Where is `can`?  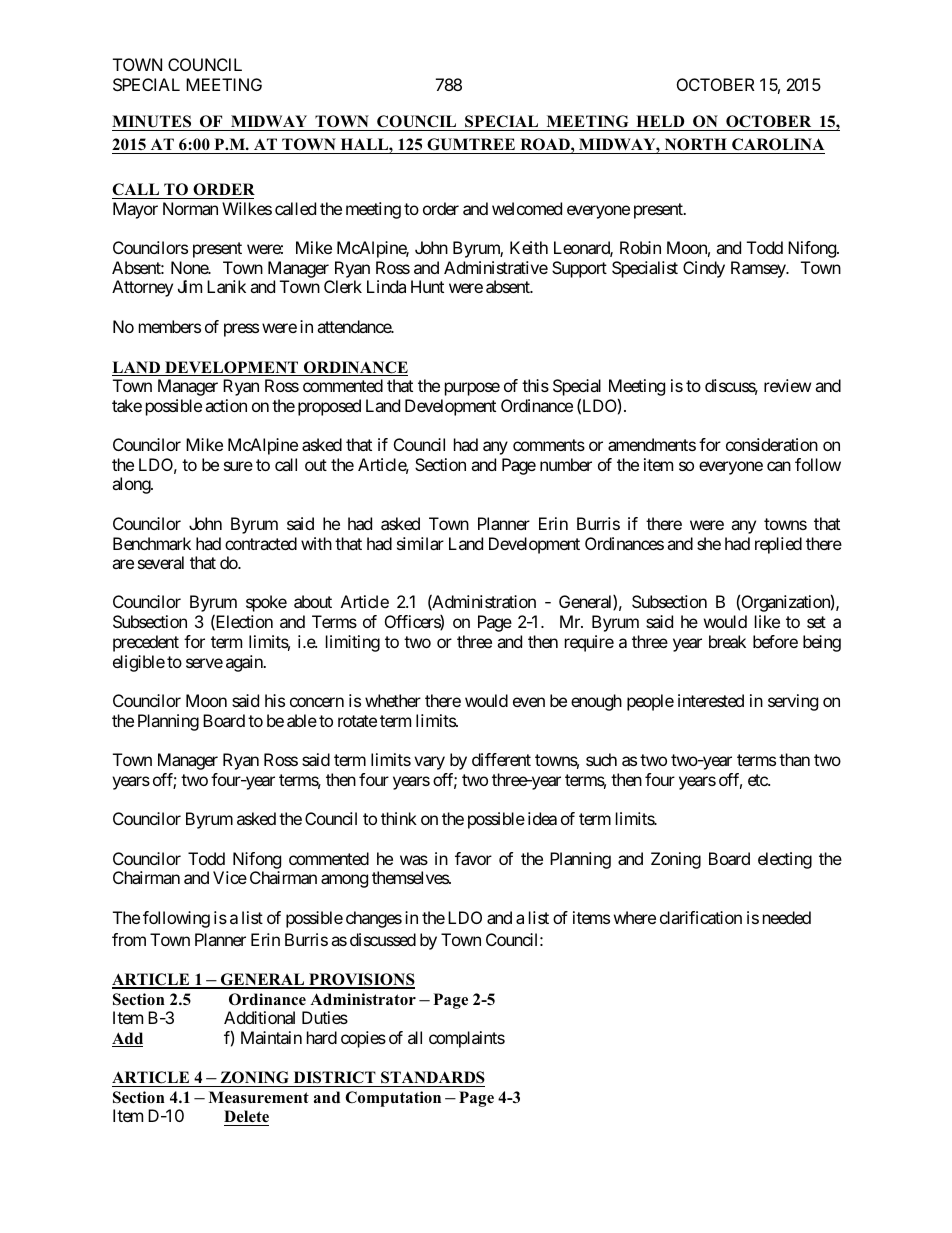
can is located at coordinates (779, 466).
